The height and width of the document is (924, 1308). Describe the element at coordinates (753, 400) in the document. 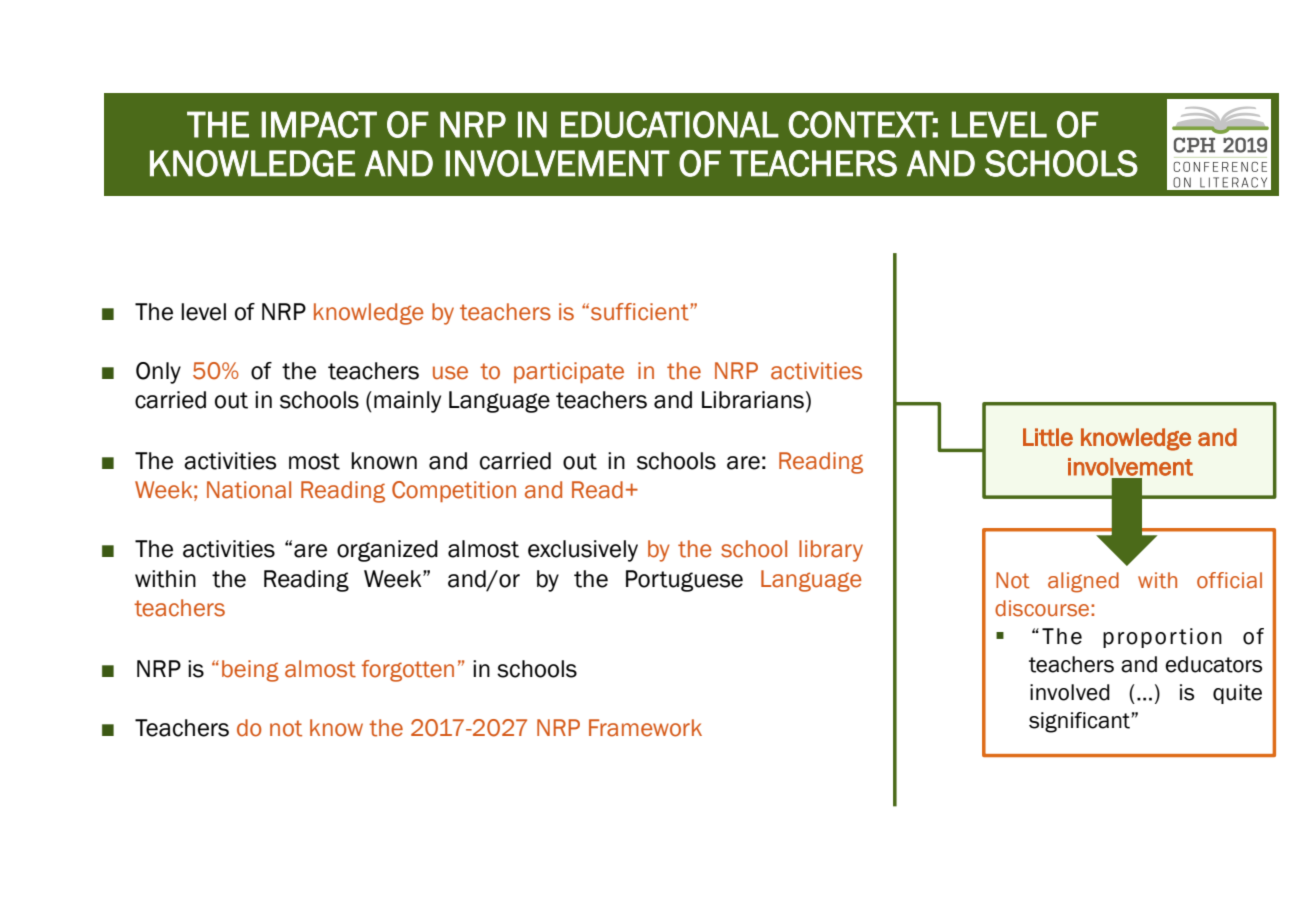

I see `Librarians` at that location.
